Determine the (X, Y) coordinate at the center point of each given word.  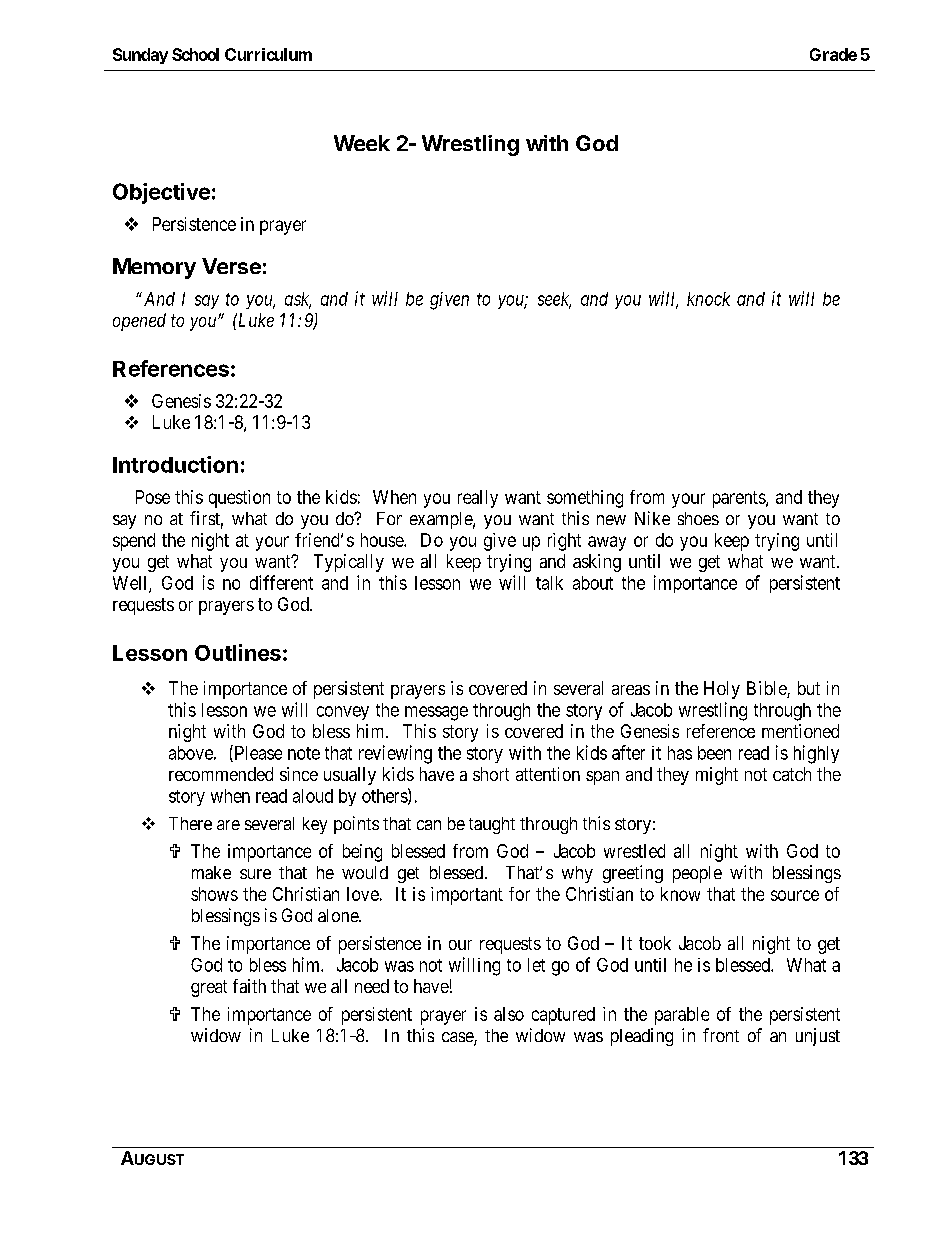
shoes (698, 518)
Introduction (175, 464)
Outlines (238, 652)
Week (362, 143)
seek (554, 300)
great (209, 988)
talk (549, 583)
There (190, 823)
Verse (231, 266)
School (195, 54)
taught (492, 825)
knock (708, 299)
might (717, 776)
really (478, 499)
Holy (722, 690)
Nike (652, 518)
